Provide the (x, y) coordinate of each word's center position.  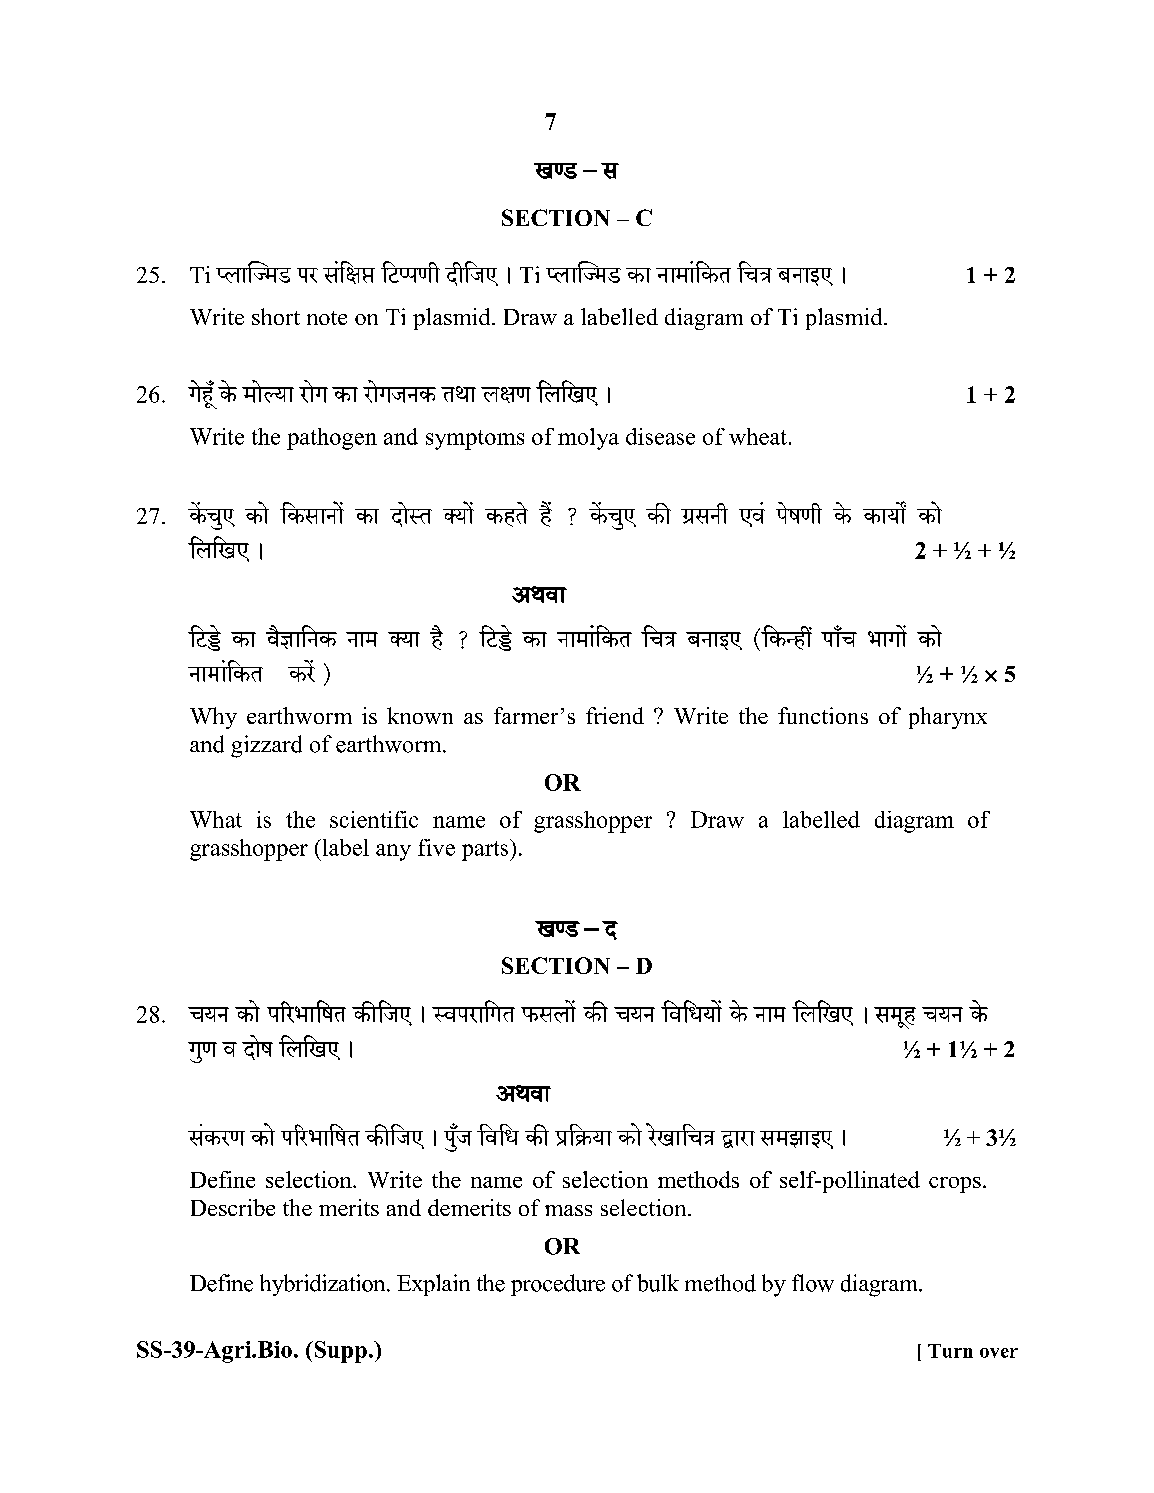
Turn (950, 1351)
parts (486, 850)
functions (823, 715)
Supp (339, 1352)
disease (660, 436)
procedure (558, 1285)
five (436, 847)
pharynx (948, 718)
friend (615, 715)
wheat (759, 436)
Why (213, 718)
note (327, 318)
